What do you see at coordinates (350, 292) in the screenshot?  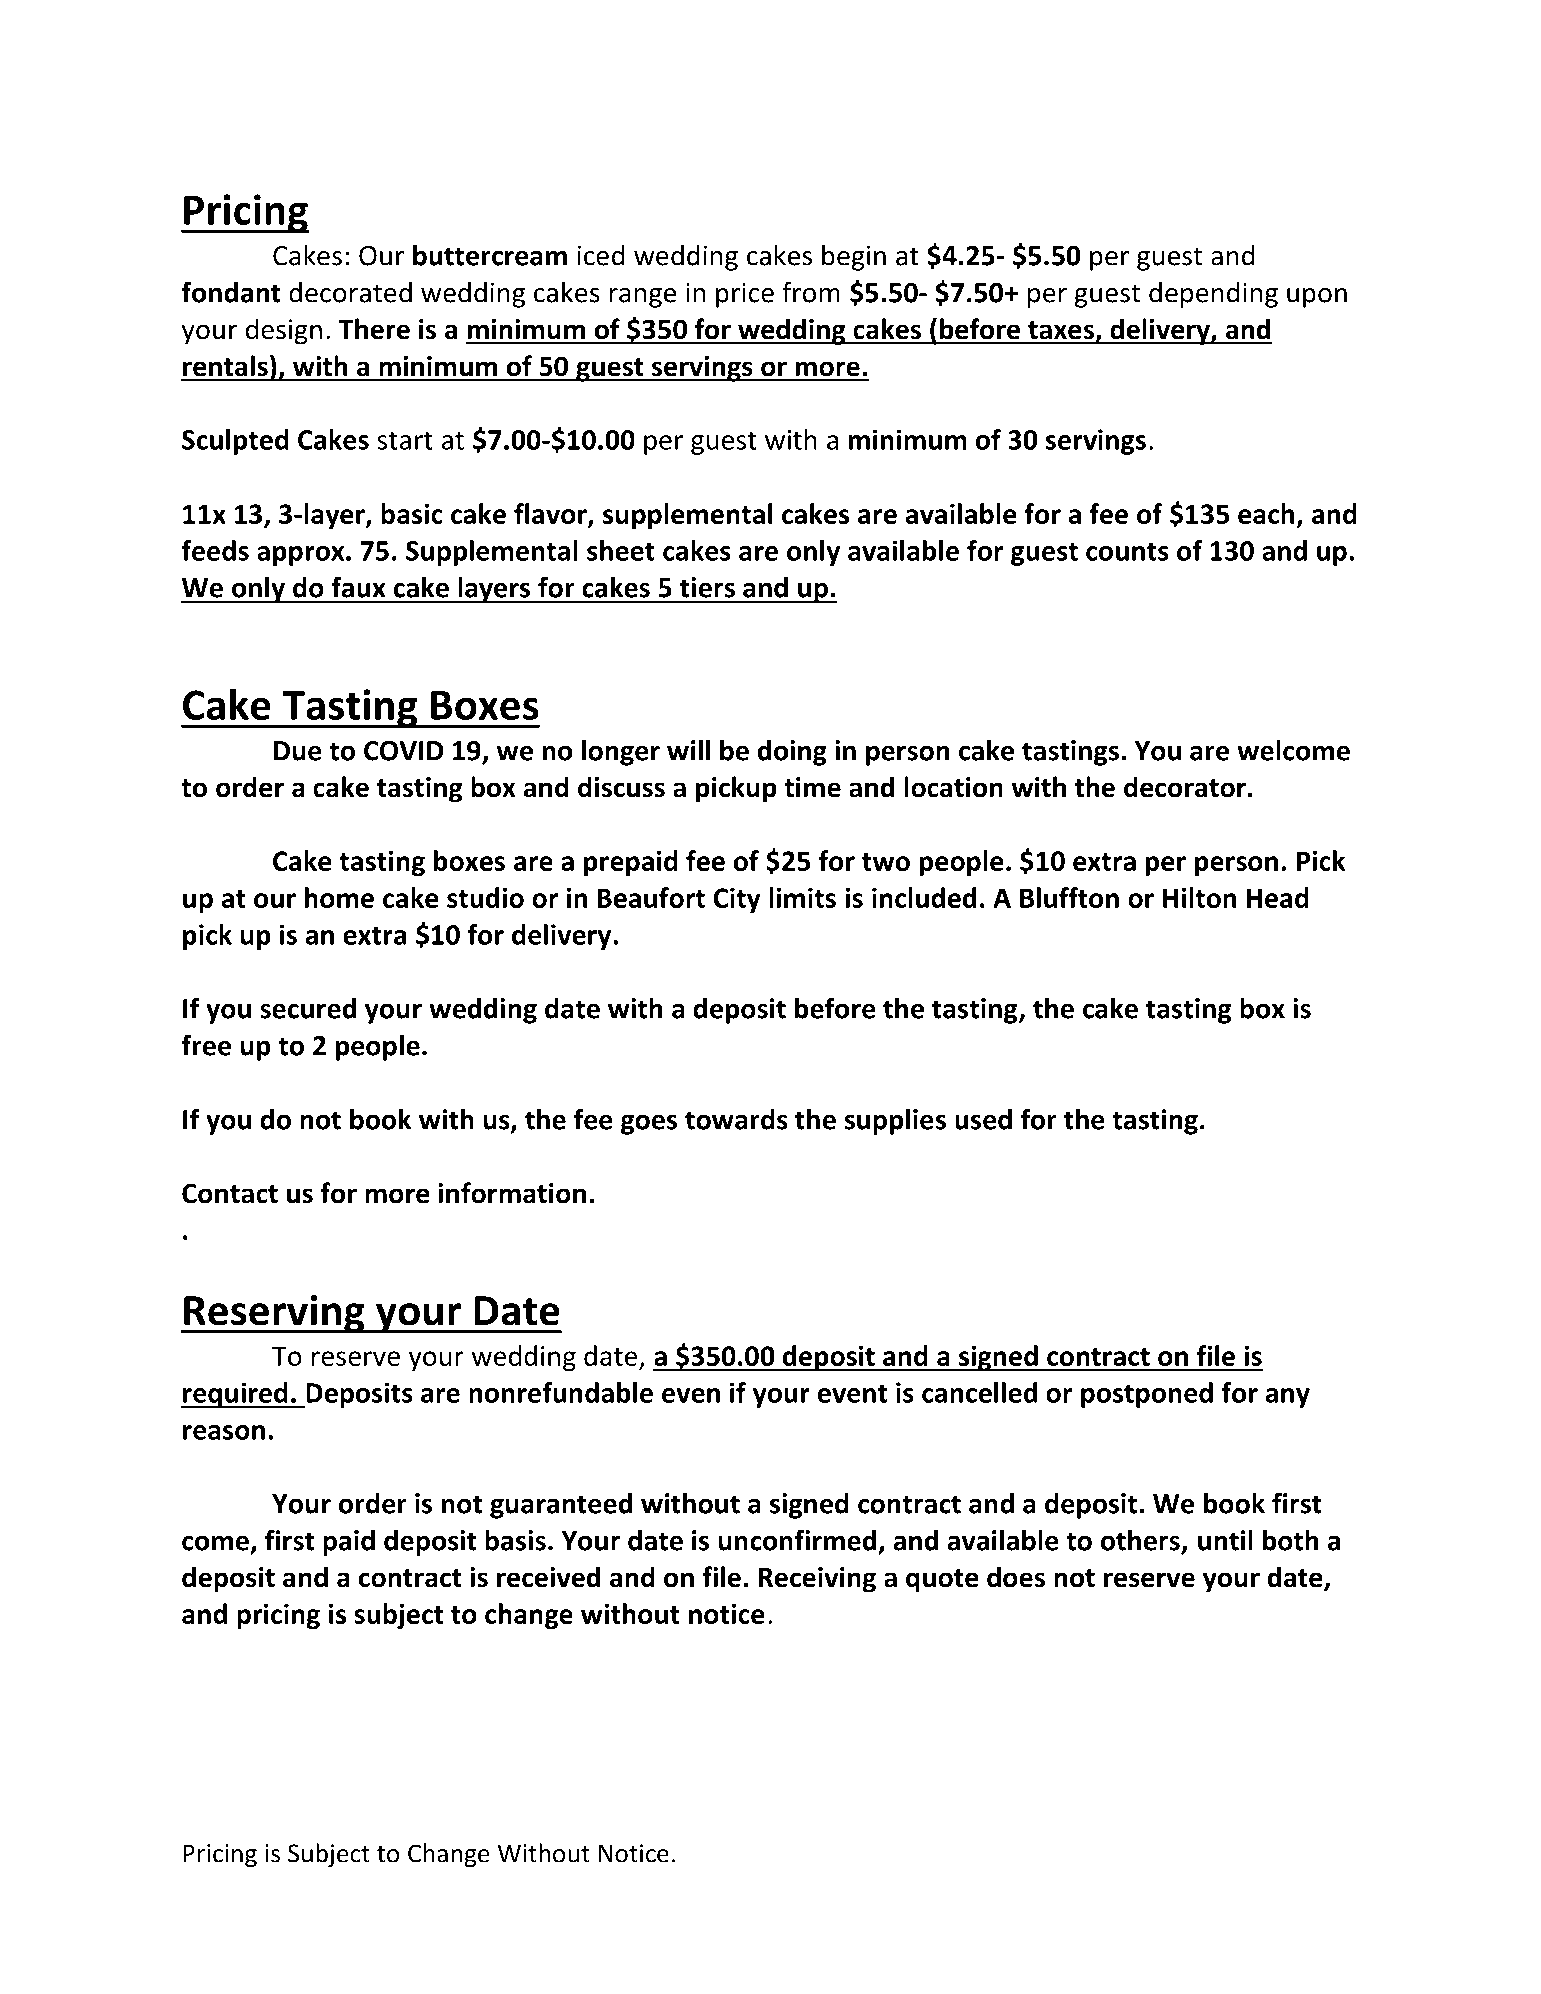 I see `decorated` at bounding box center [350, 292].
